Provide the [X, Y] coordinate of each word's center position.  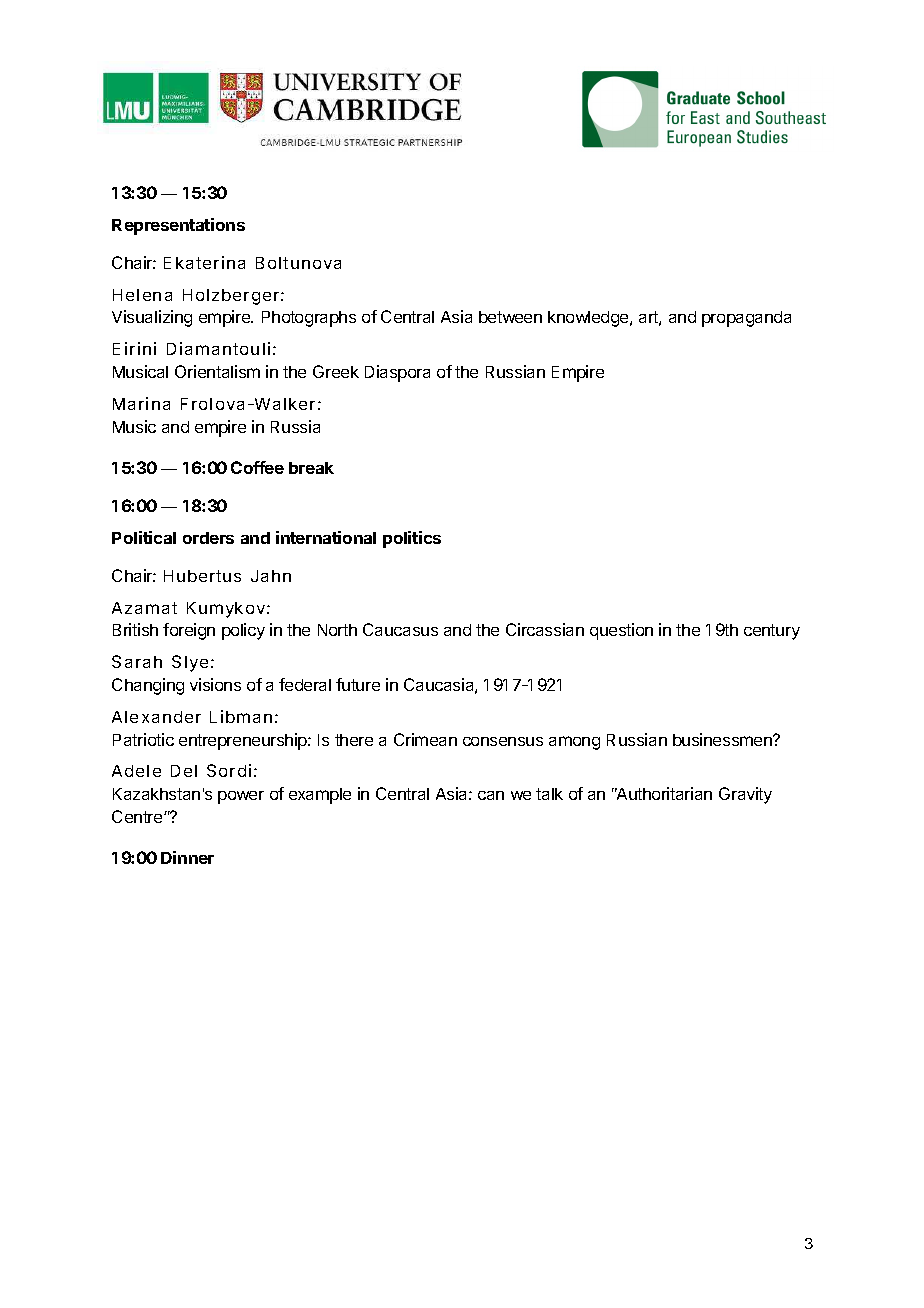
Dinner [187, 857]
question [621, 631]
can [491, 795]
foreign [189, 631]
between [510, 317]
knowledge [589, 319]
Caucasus [400, 629]
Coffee [257, 467]
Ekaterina [204, 262]
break [311, 468]
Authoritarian [663, 793]
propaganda [746, 319]
